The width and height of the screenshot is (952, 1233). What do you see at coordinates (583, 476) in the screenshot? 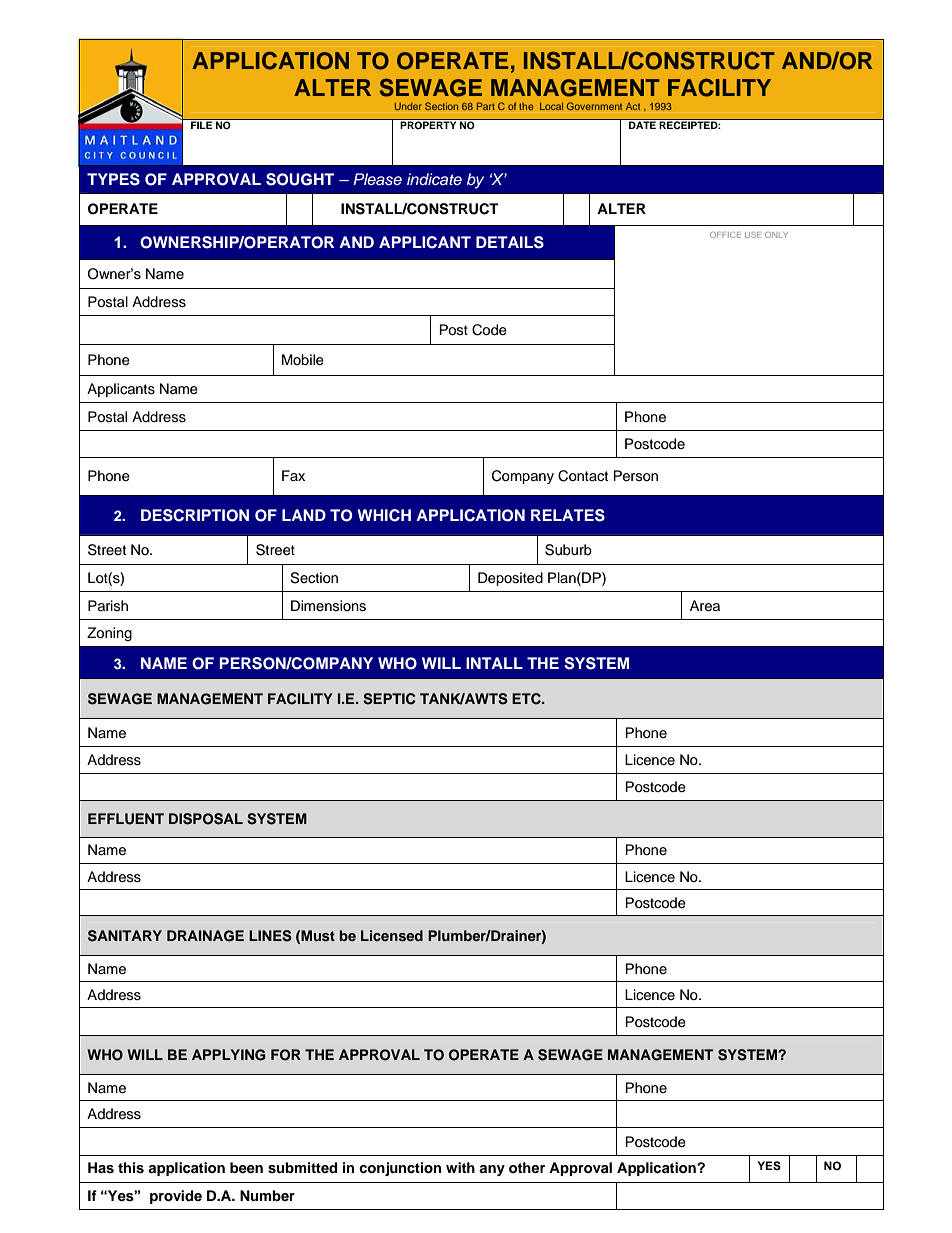
I see `Contact` at bounding box center [583, 476].
